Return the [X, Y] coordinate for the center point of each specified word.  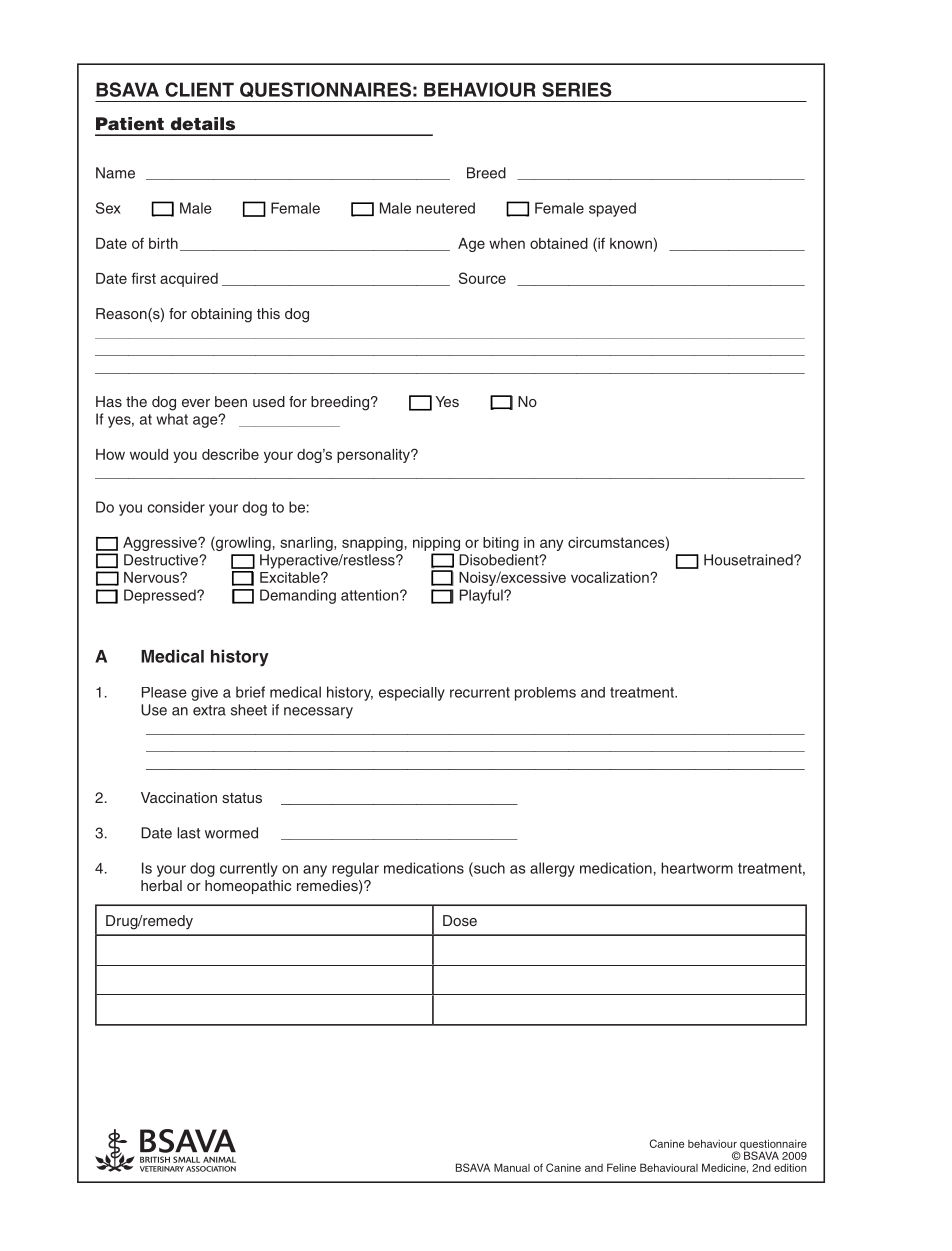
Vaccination [179, 797]
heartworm [697, 868]
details [203, 124]
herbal [161, 885]
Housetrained [749, 560]
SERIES [577, 89]
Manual [512, 1167]
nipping [436, 544]
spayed [612, 209]
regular [355, 869]
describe [230, 454]
